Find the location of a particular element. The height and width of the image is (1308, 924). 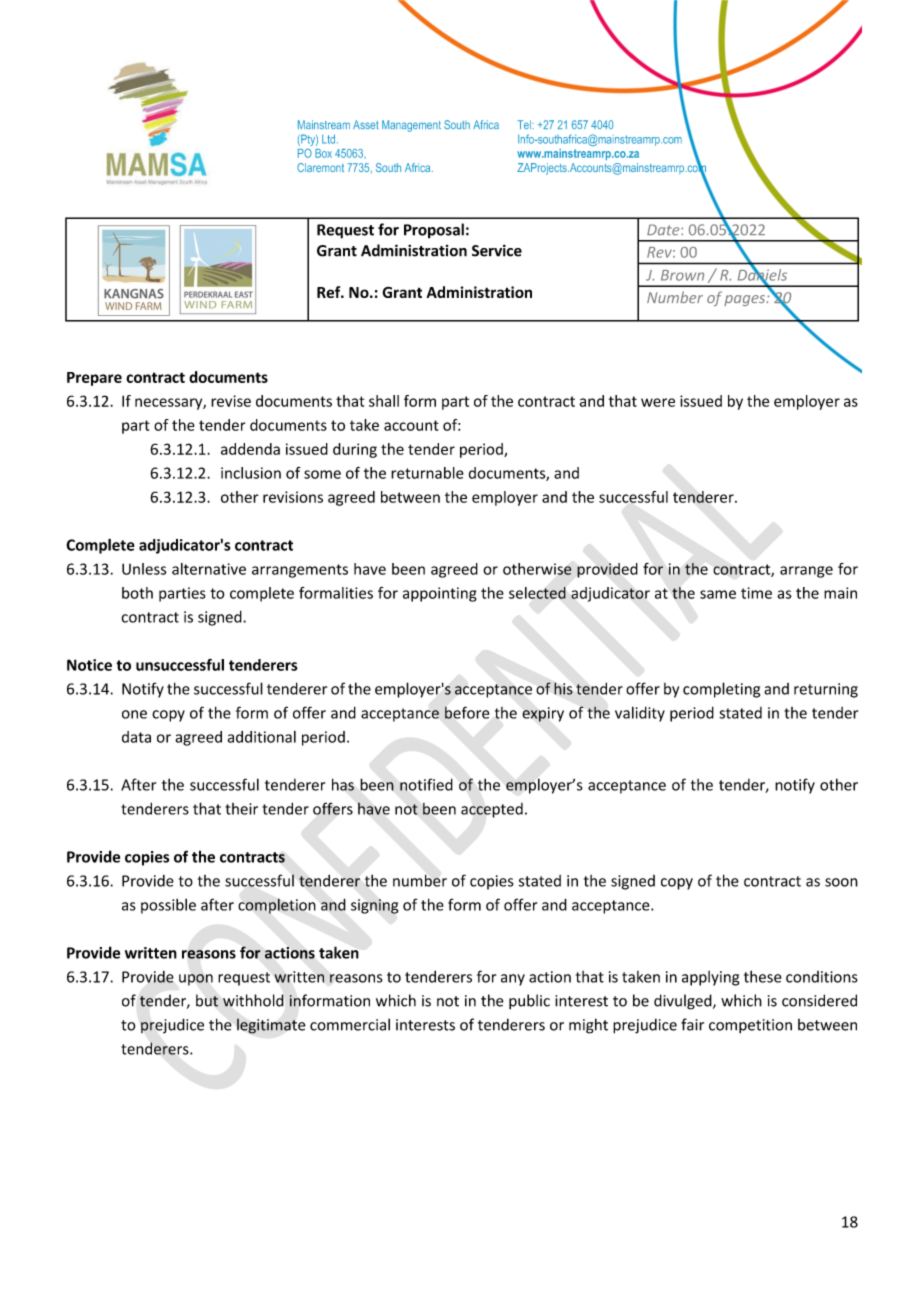

Date is located at coordinates (664, 230).
